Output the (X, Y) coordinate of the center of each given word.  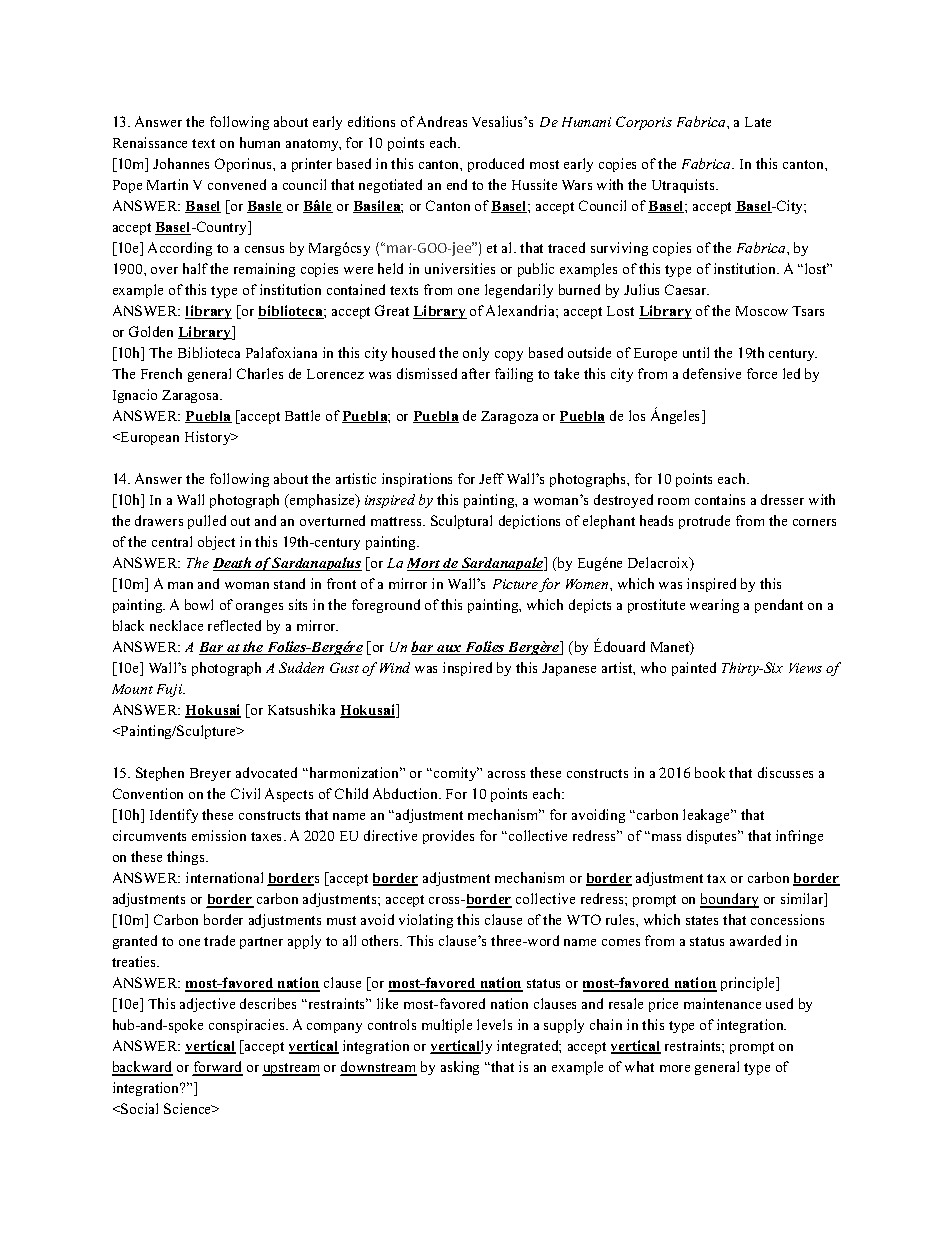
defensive (712, 373)
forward (218, 1068)
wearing (714, 606)
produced (496, 165)
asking (460, 1068)
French (161, 373)
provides (448, 837)
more (675, 1068)
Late (758, 122)
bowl (199, 604)
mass (665, 837)
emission (219, 835)
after (476, 373)
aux (449, 650)
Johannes (181, 163)
